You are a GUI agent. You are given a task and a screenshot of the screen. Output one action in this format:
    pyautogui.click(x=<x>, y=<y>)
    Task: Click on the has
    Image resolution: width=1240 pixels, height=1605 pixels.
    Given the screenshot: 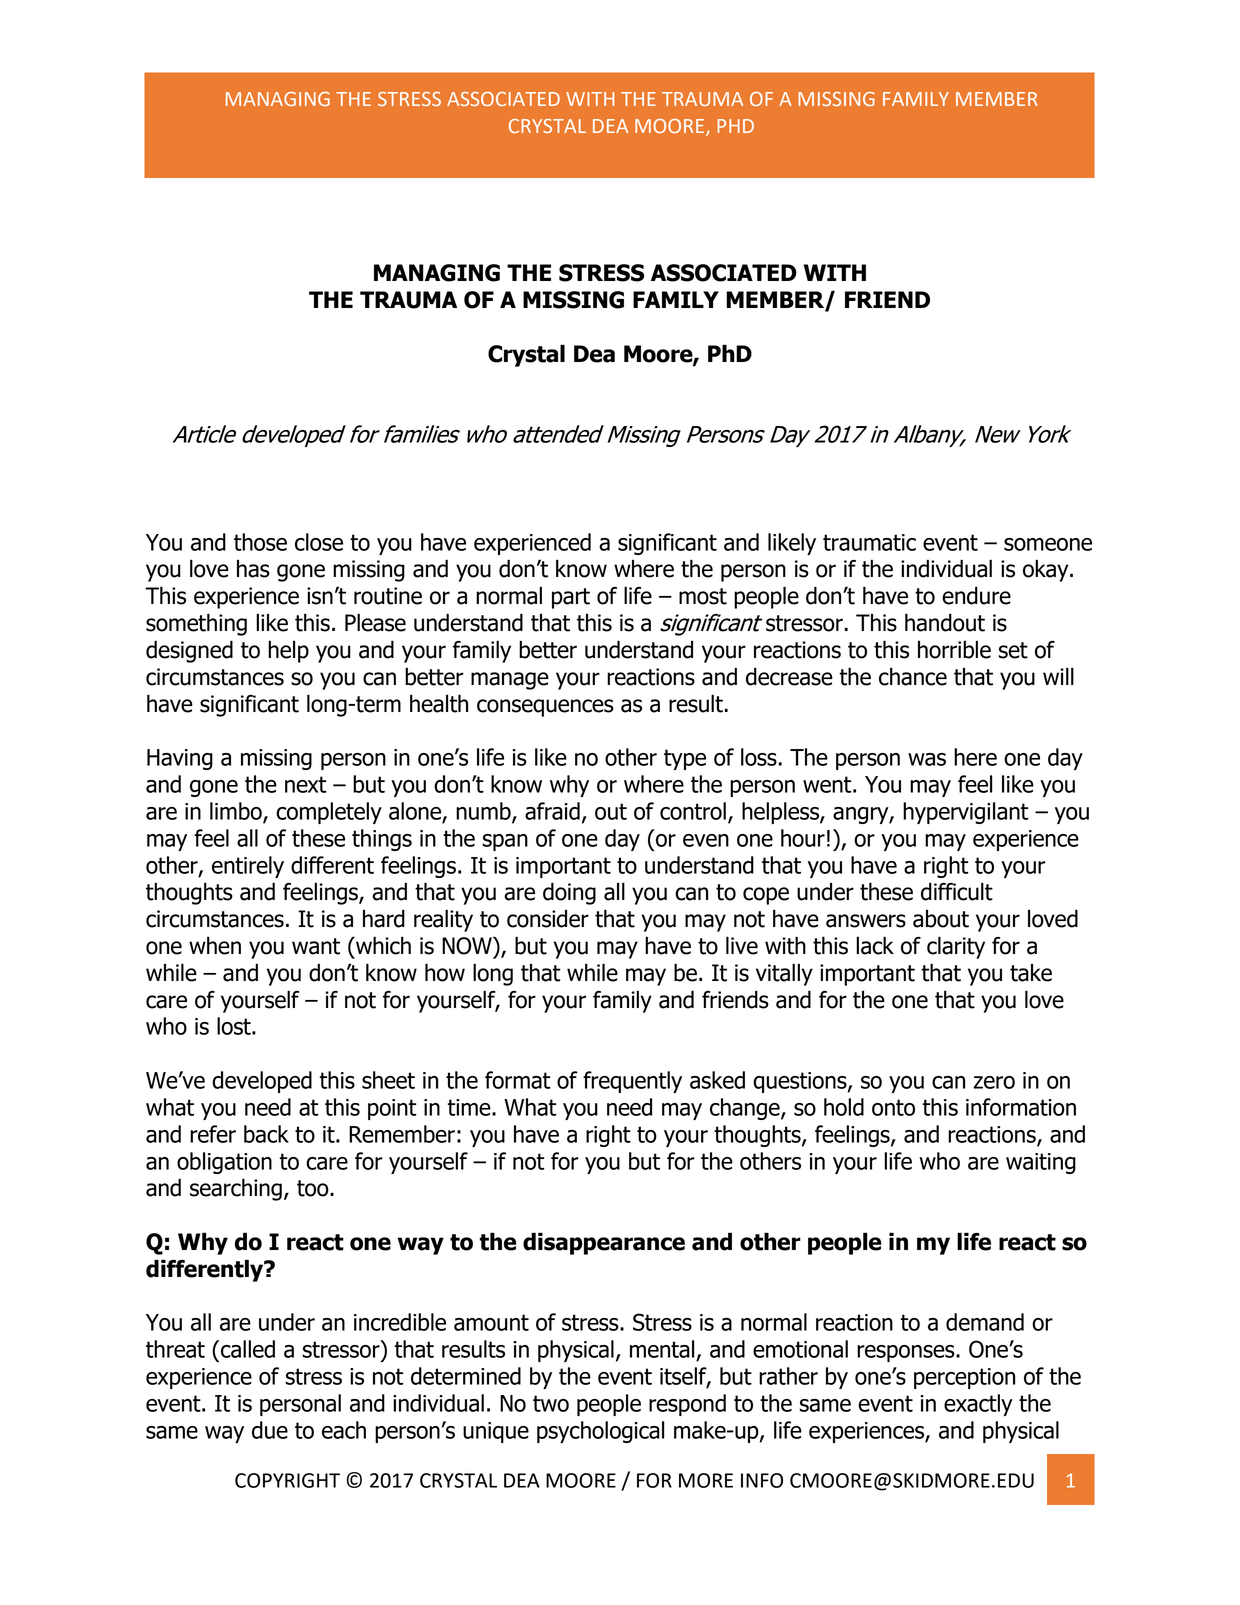 What is the action you would take?
    pyautogui.click(x=253, y=569)
